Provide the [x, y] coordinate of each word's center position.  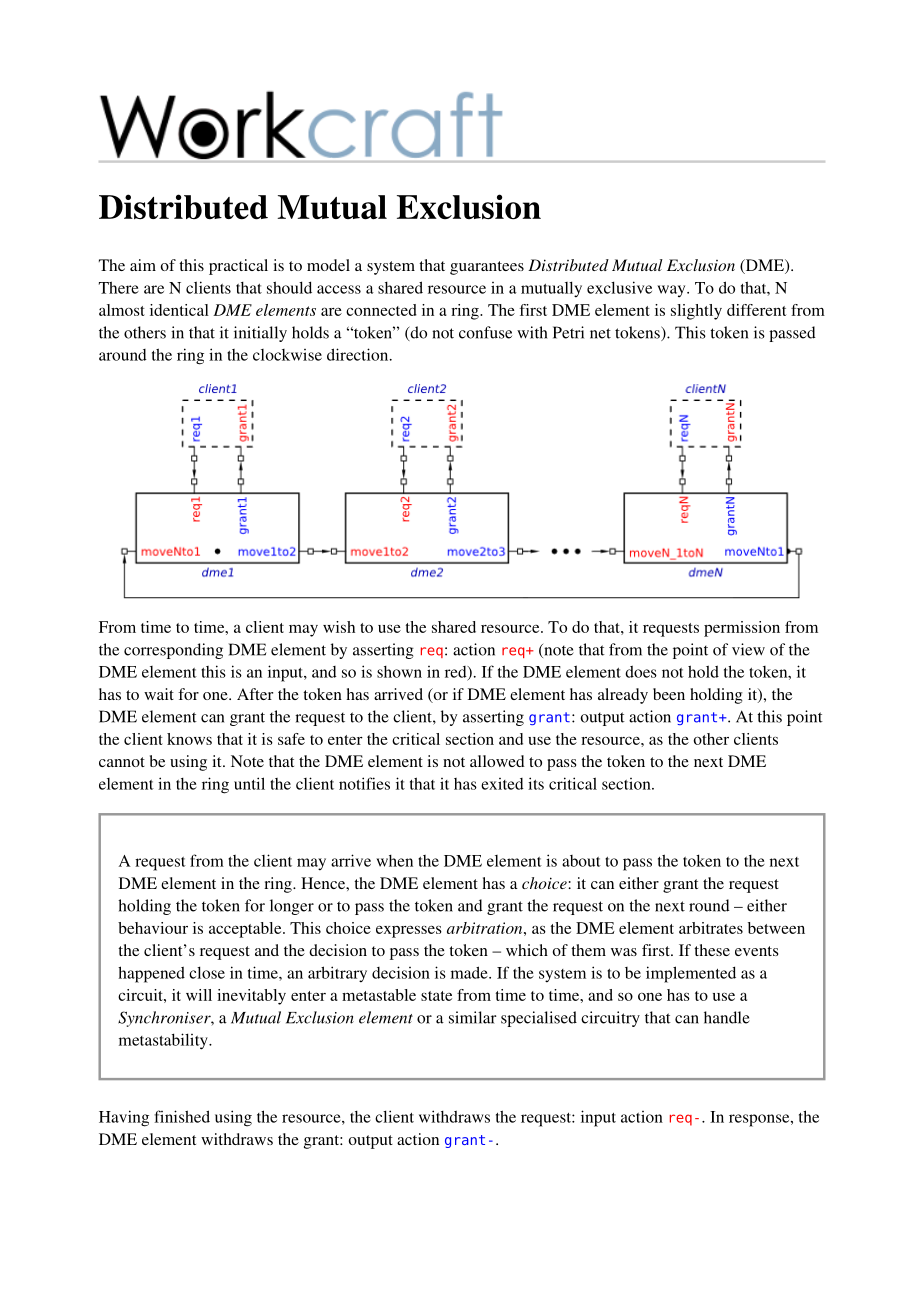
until [249, 783]
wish [339, 627]
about [581, 861]
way [672, 291]
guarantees [487, 268]
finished [182, 1116]
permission [742, 629]
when [394, 861]
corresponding [173, 651]
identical [179, 310]
